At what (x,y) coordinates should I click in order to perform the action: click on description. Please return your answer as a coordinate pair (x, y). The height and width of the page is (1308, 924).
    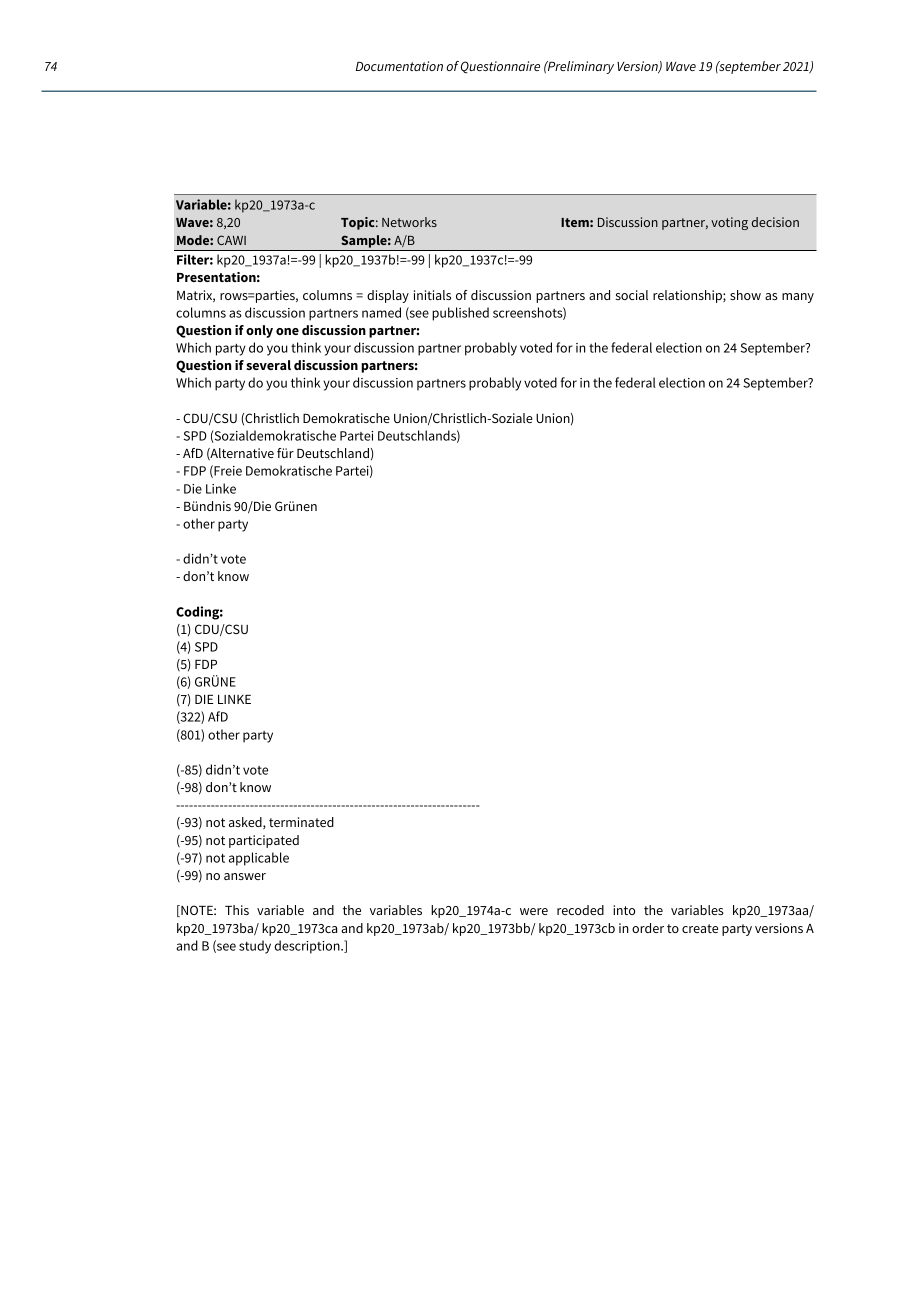
    Looking at the image, I should click on (308, 947).
